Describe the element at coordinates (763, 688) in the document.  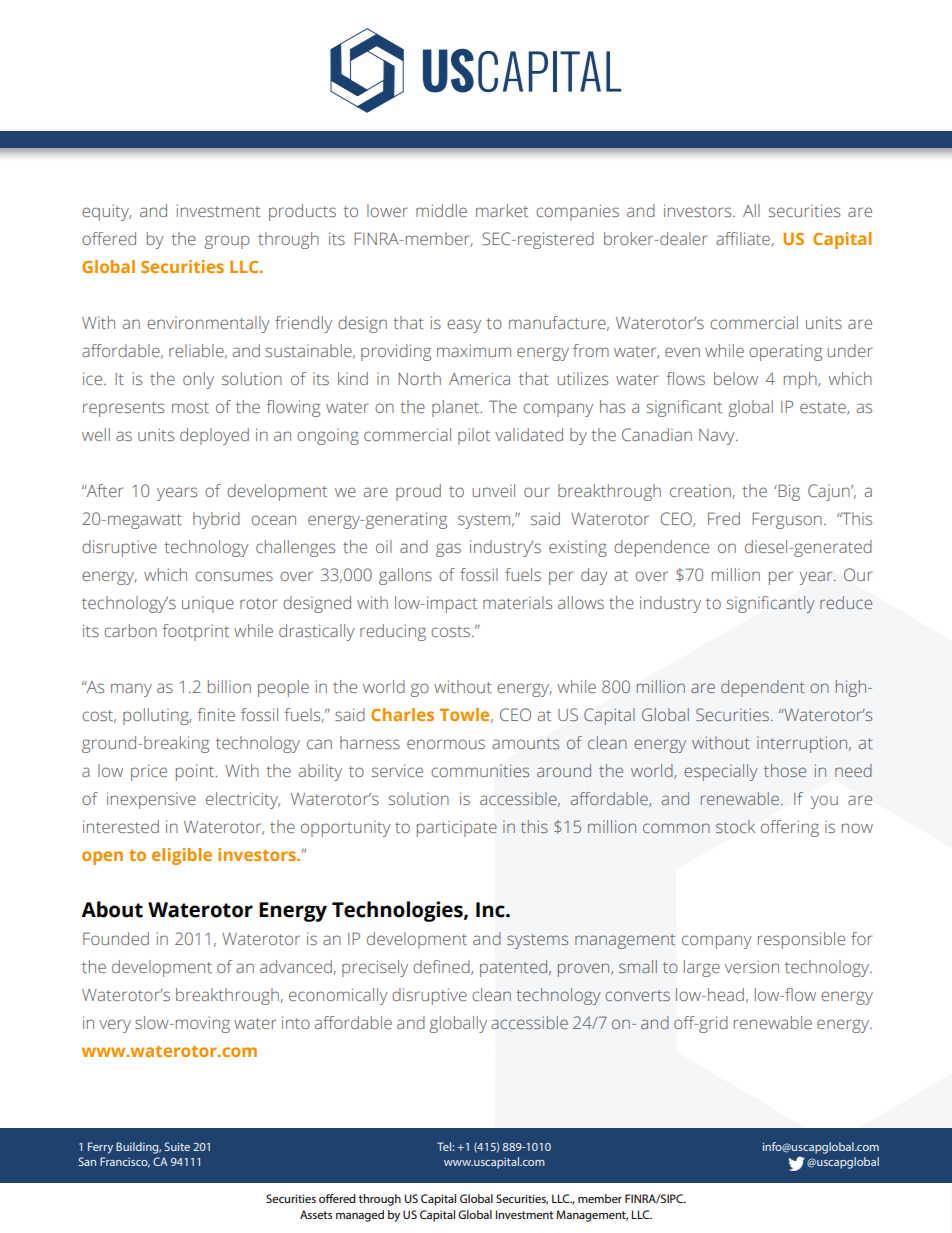
I see `dependent` at that location.
